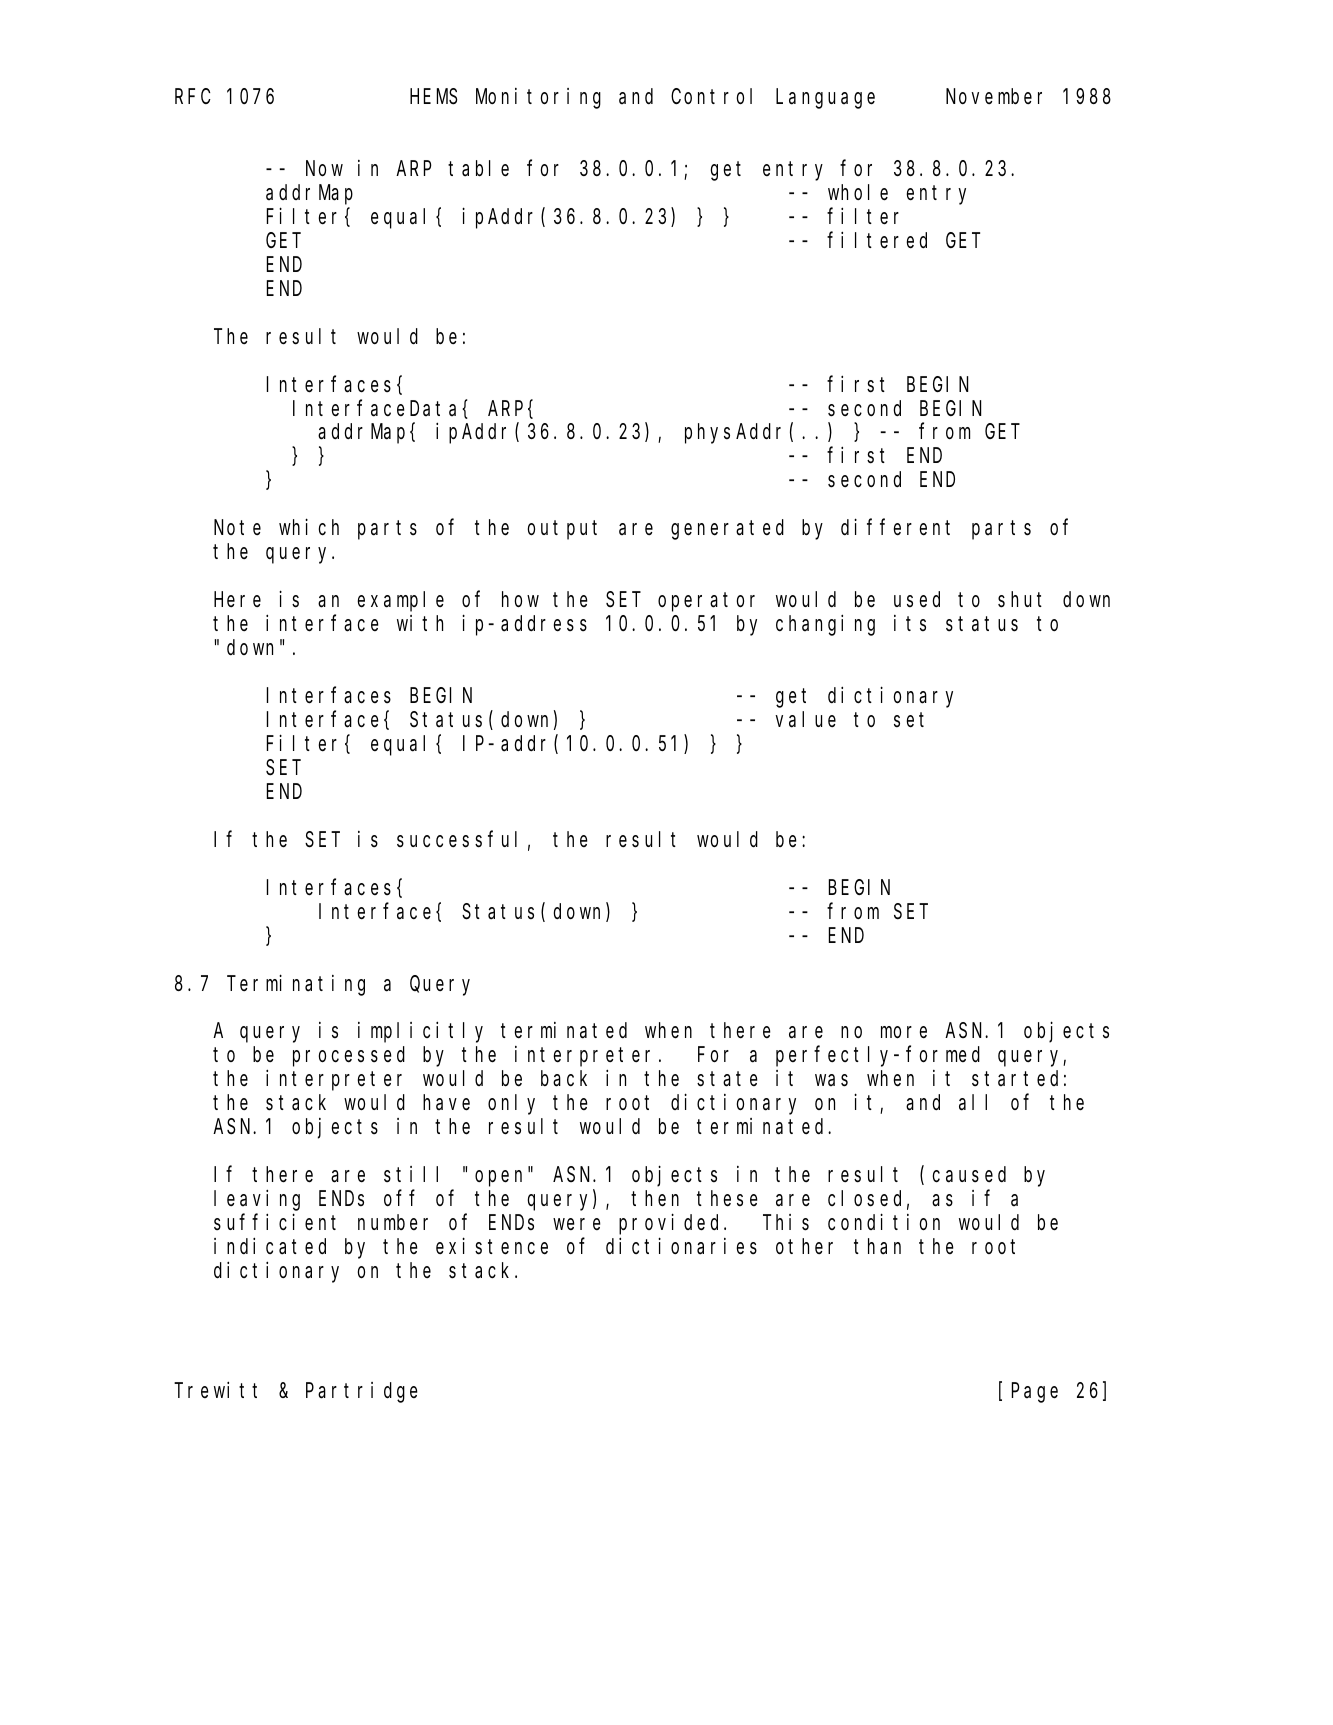 This screenshot has height=1725, width=1333. I want to click on state, so click(727, 1079).
